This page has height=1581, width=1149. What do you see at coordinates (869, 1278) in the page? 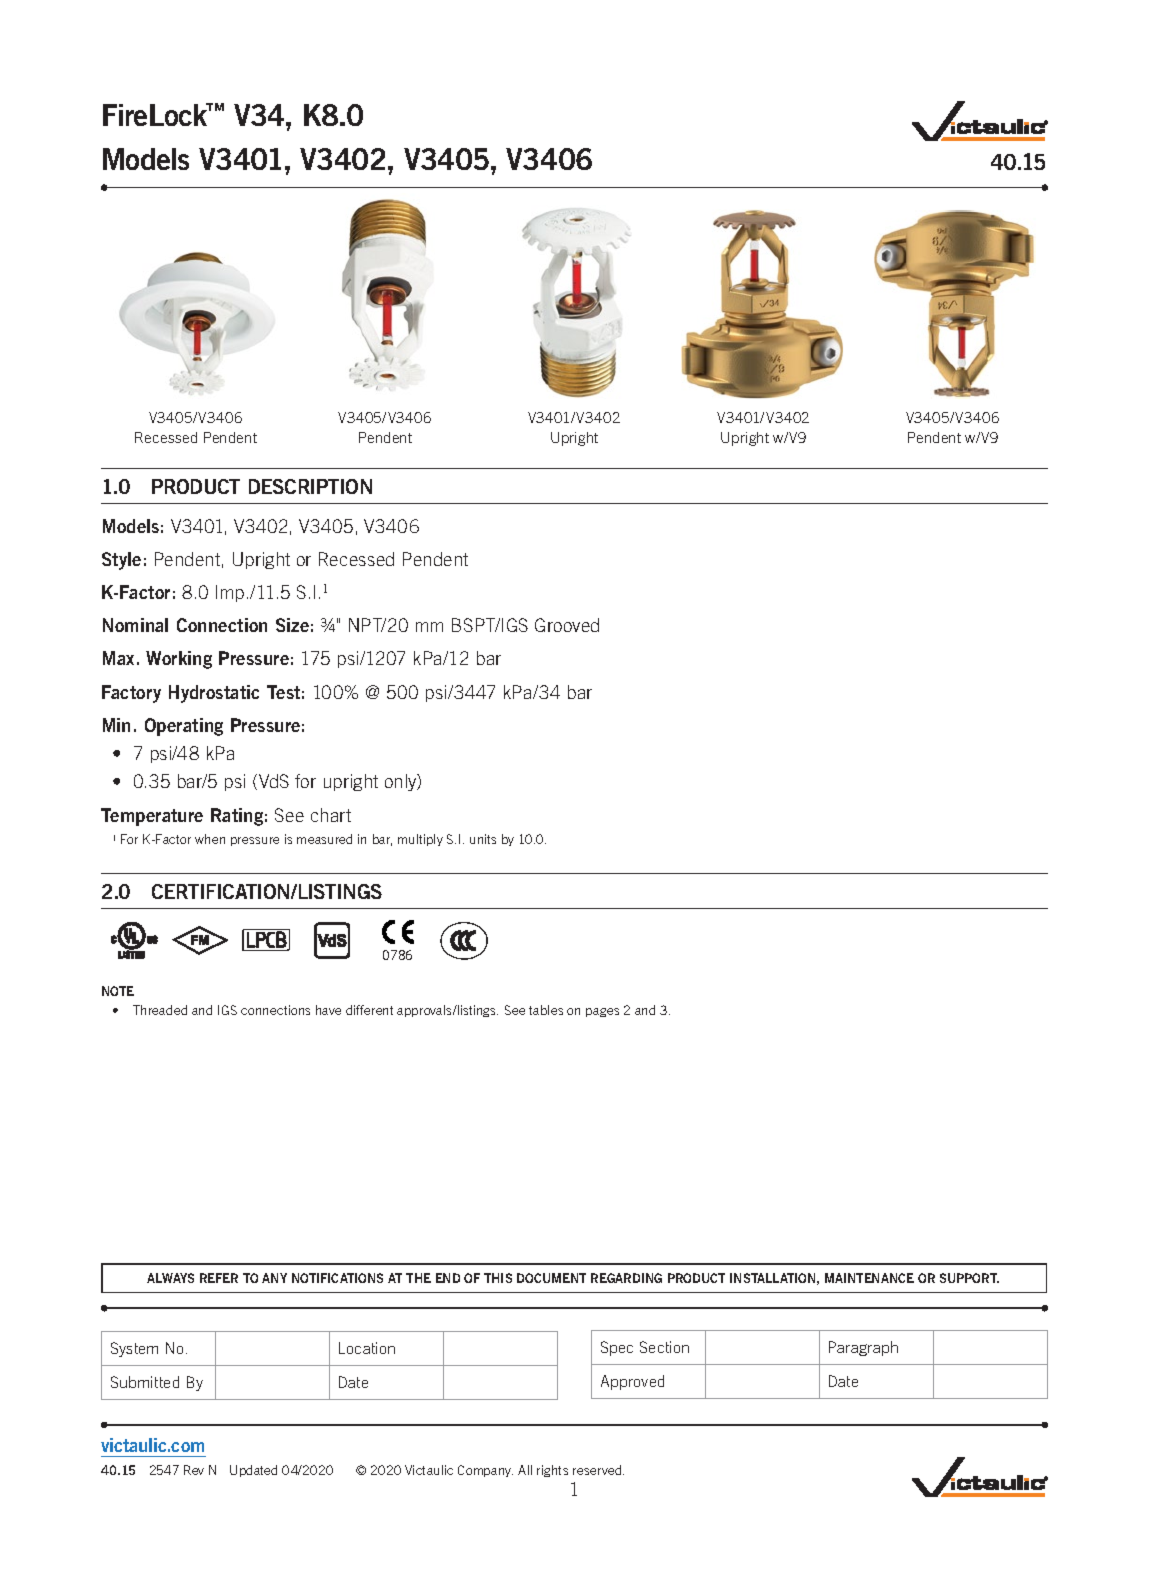
I see `MAINTENANCE` at bounding box center [869, 1278].
